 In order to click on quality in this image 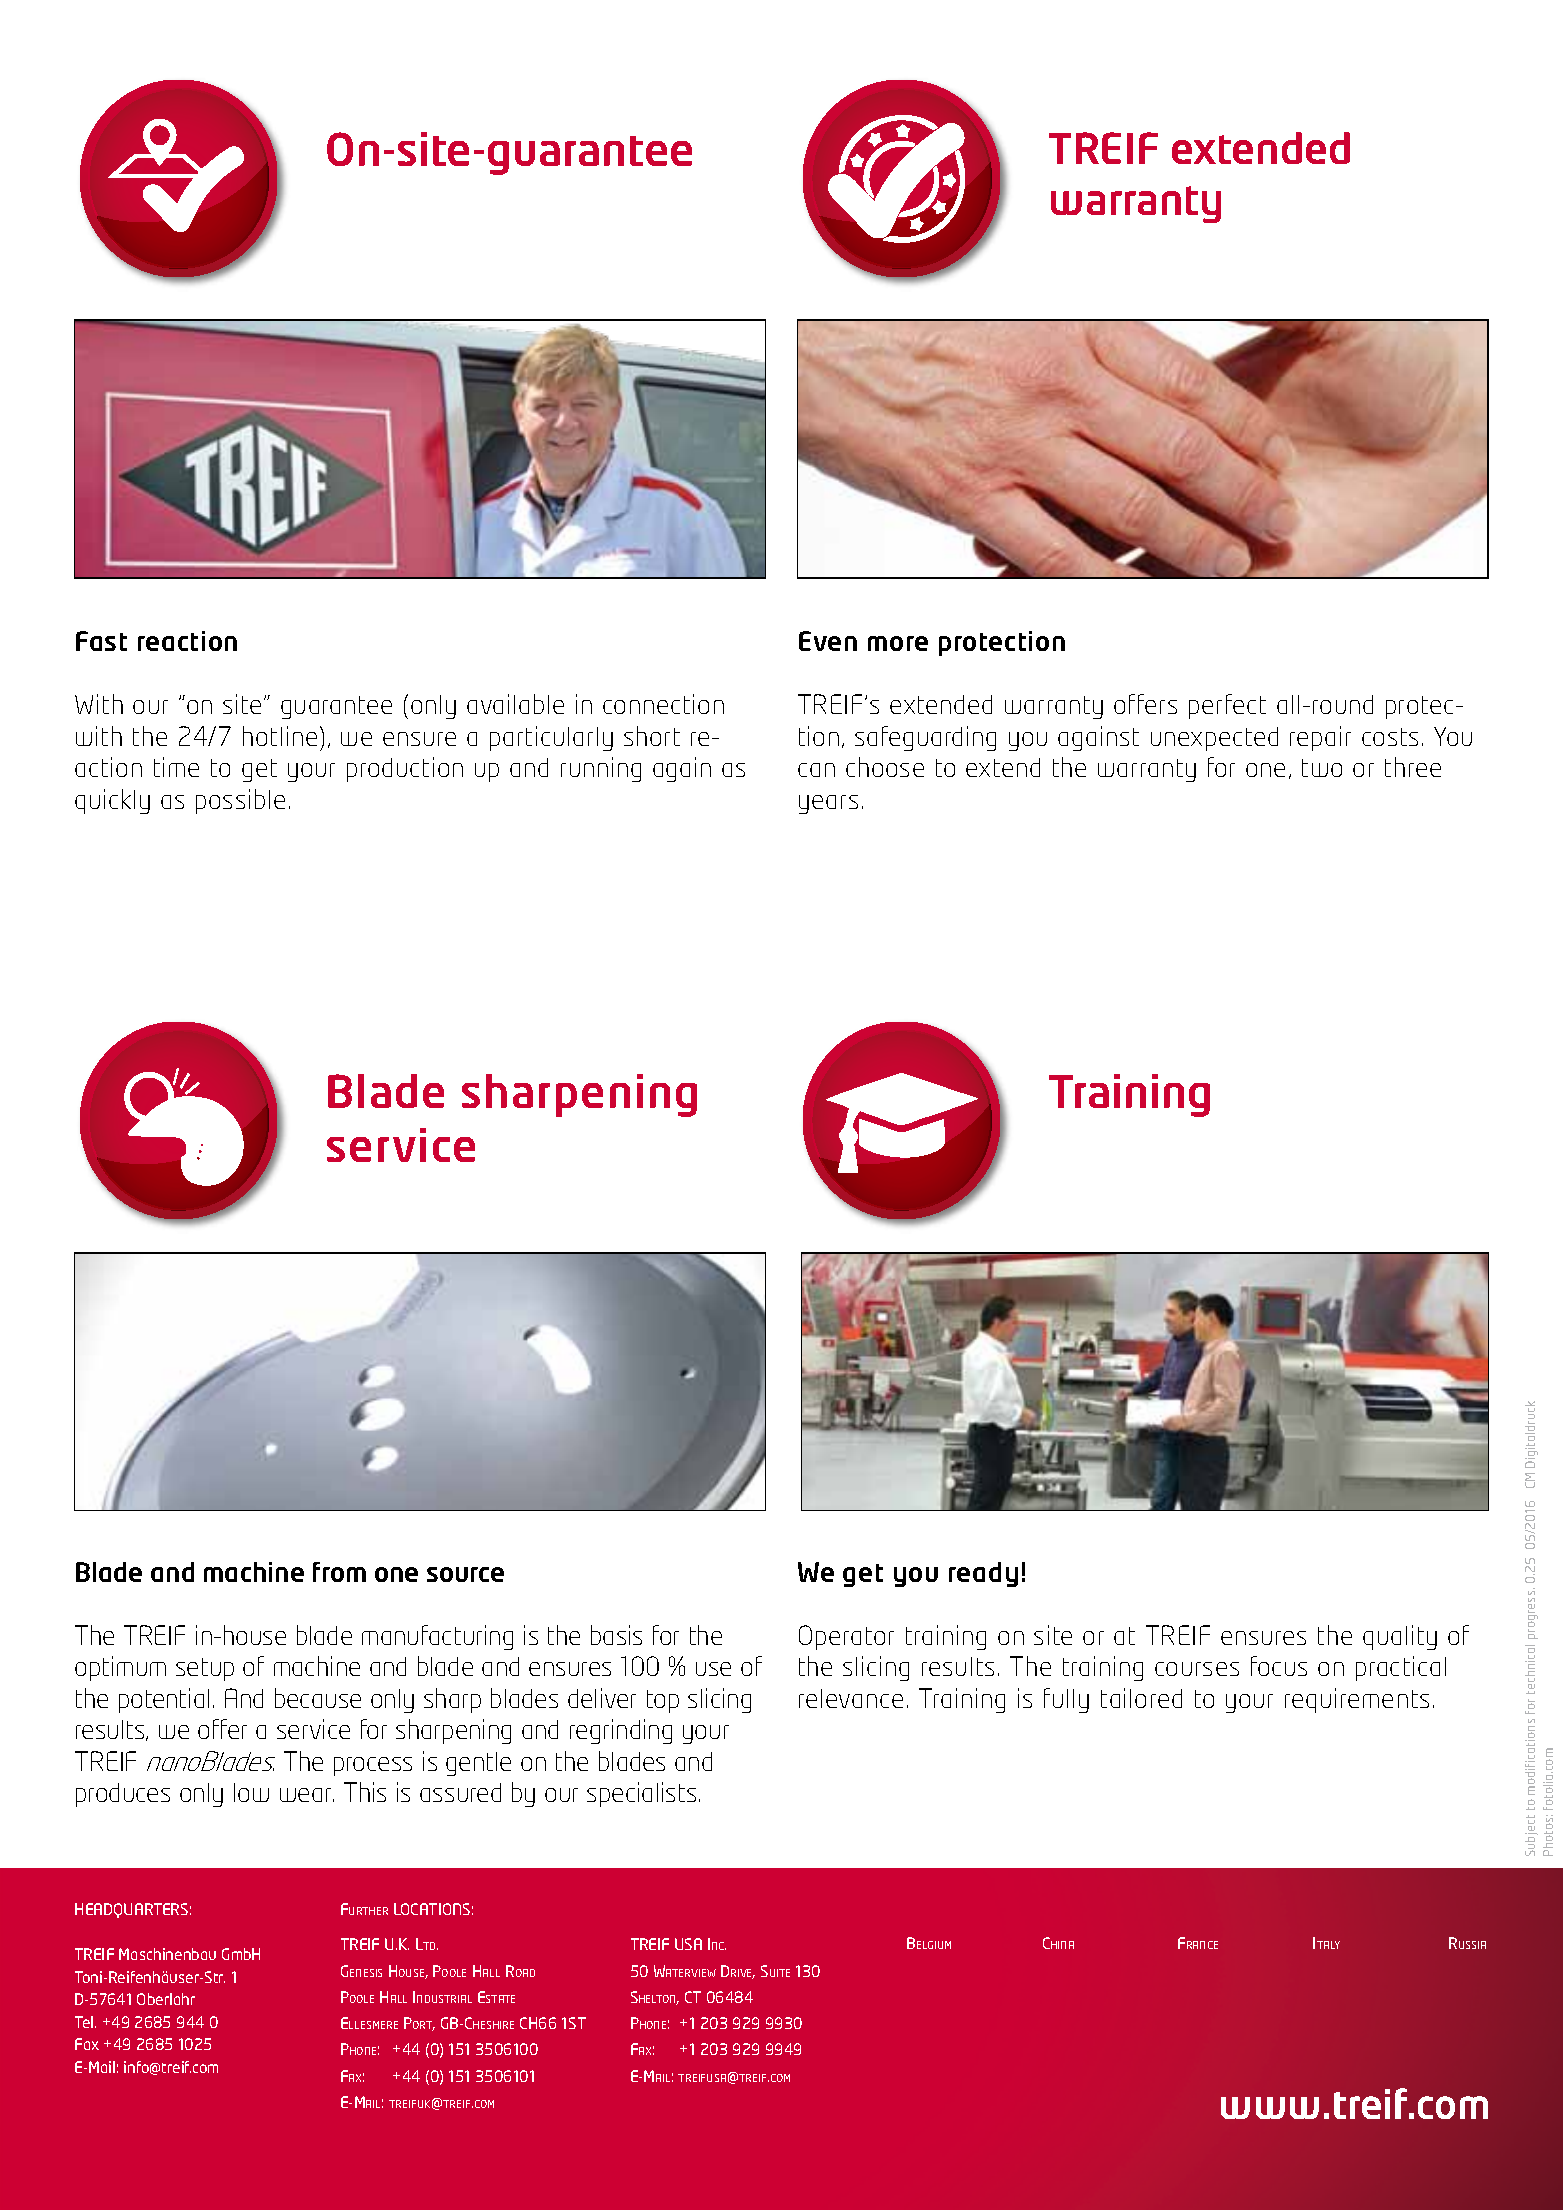, I will do `click(1400, 1637)`.
